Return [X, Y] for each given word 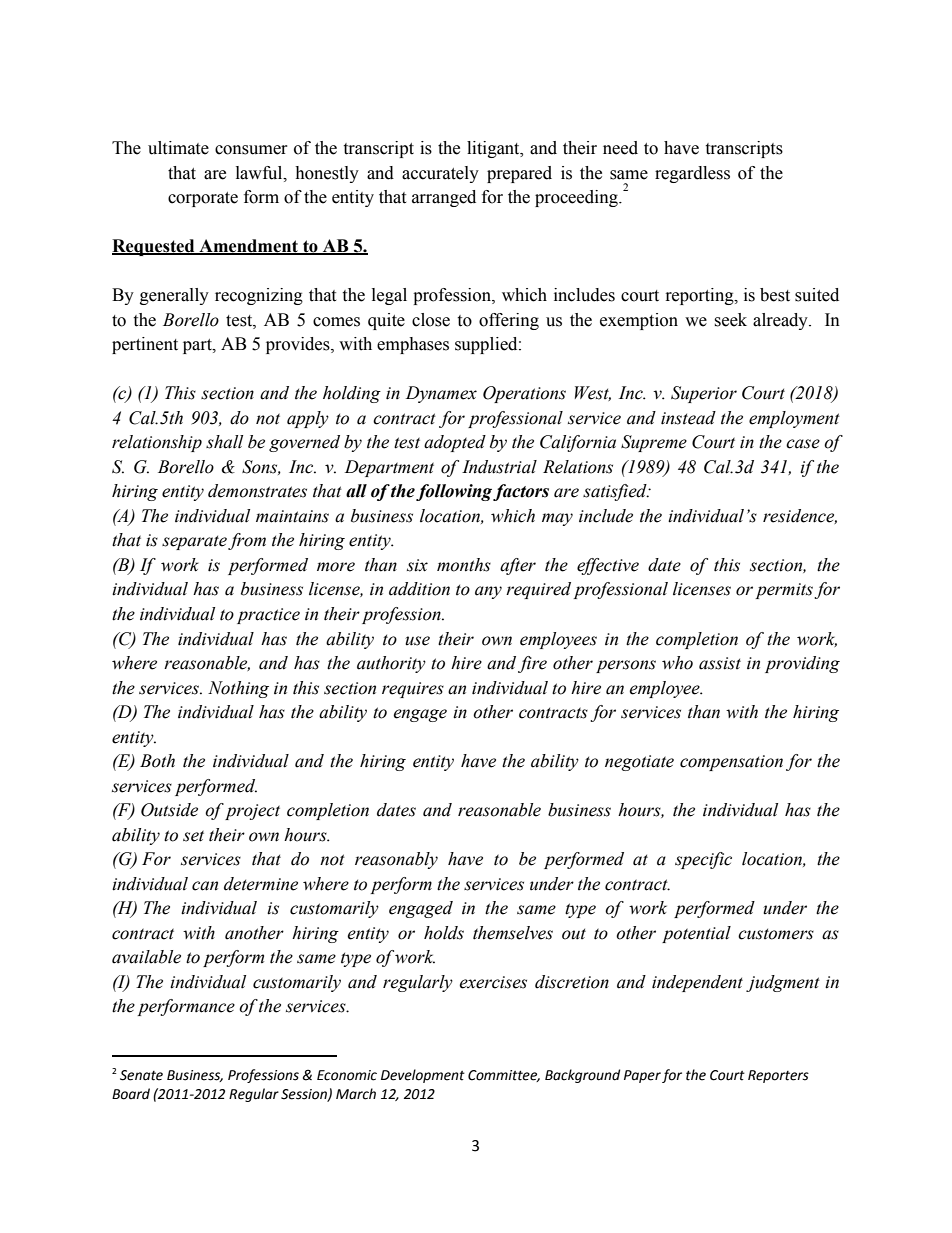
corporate [203, 199]
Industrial [499, 467]
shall [224, 442]
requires [413, 690]
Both [157, 761]
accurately [440, 174]
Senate [141, 1075]
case [803, 444]
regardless [692, 174]
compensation [731, 763]
